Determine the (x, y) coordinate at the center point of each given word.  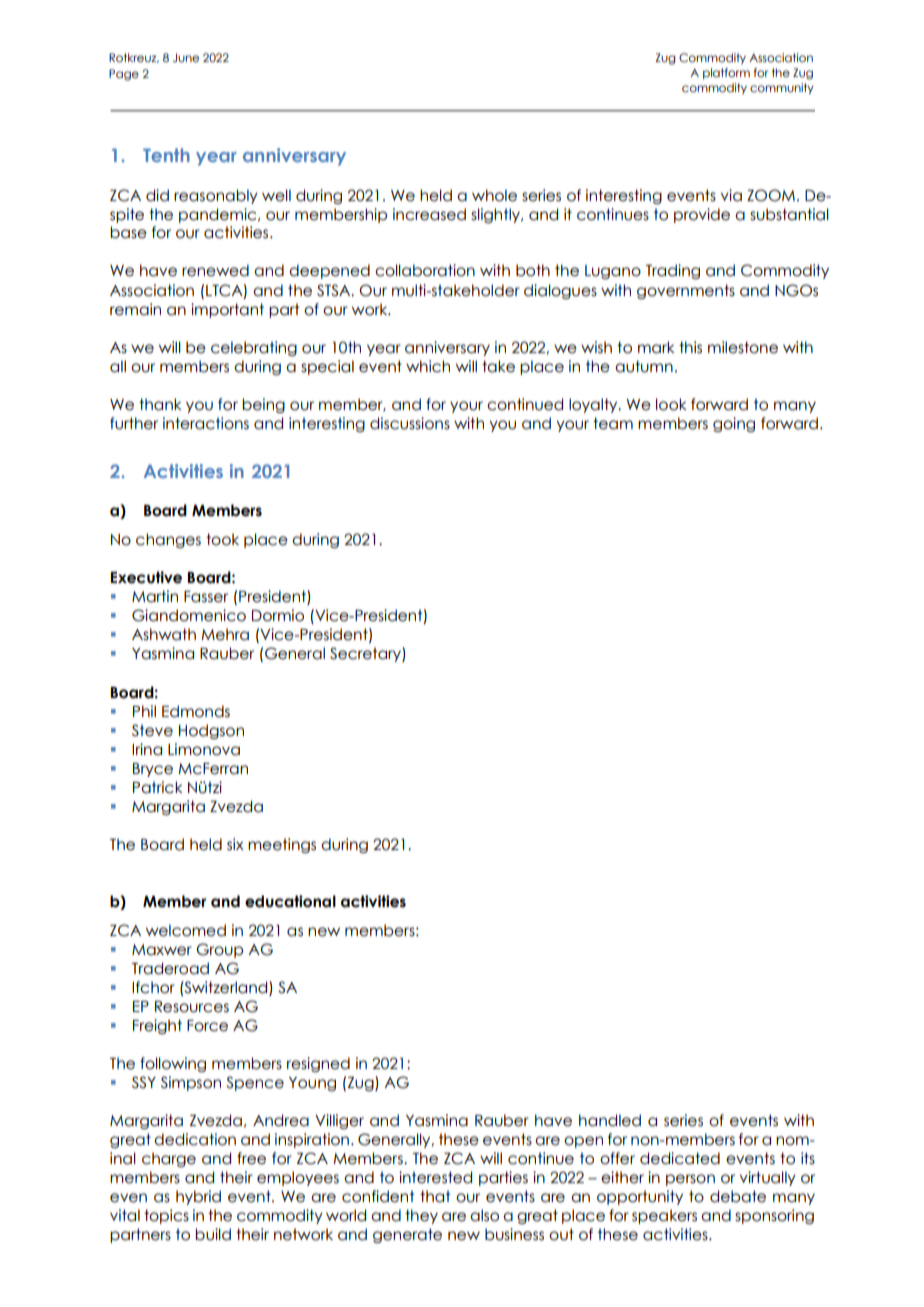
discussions (410, 423)
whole (494, 195)
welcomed (186, 930)
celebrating (254, 348)
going (734, 424)
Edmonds (196, 711)
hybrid (198, 1197)
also (484, 1215)
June (186, 57)
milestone (743, 347)
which (428, 366)
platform (726, 73)
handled (610, 1120)
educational (290, 901)
